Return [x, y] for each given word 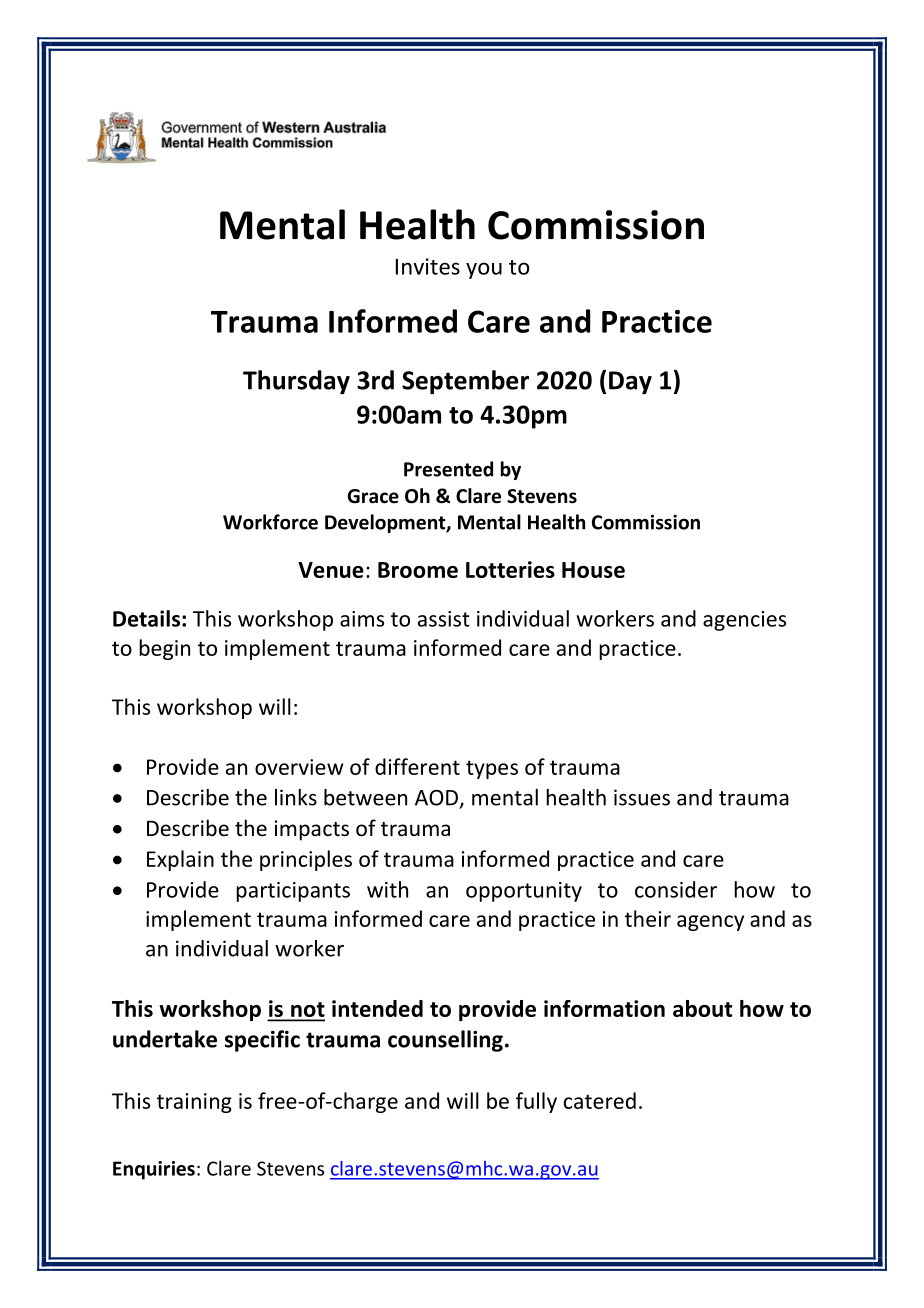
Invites [428, 266]
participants [293, 892]
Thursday [296, 382]
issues [642, 797]
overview [299, 767]
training [194, 1103]
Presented [448, 469]
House [593, 570]
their [648, 918]
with [387, 889]
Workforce [270, 522]
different [417, 766]
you [484, 270]
